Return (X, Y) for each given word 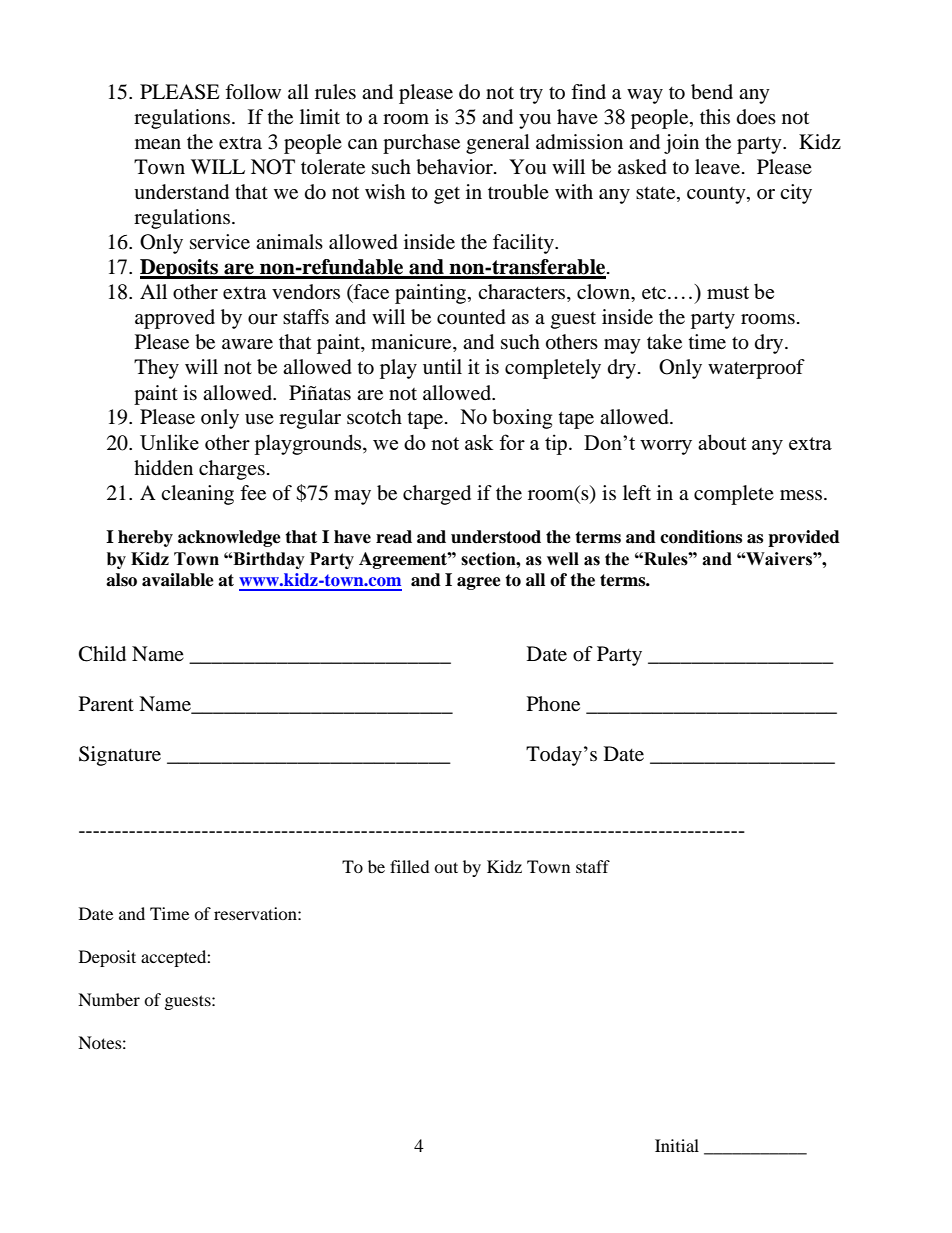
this (715, 116)
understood (496, 537)
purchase (421, 144)
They (156, 369)
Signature (120, 756)
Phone (553, 704)
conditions (701, 537)
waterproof (756, 369)
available (178, 580)
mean (158, 144)
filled (410, 866)
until (442, 366)
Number (109, 999)
